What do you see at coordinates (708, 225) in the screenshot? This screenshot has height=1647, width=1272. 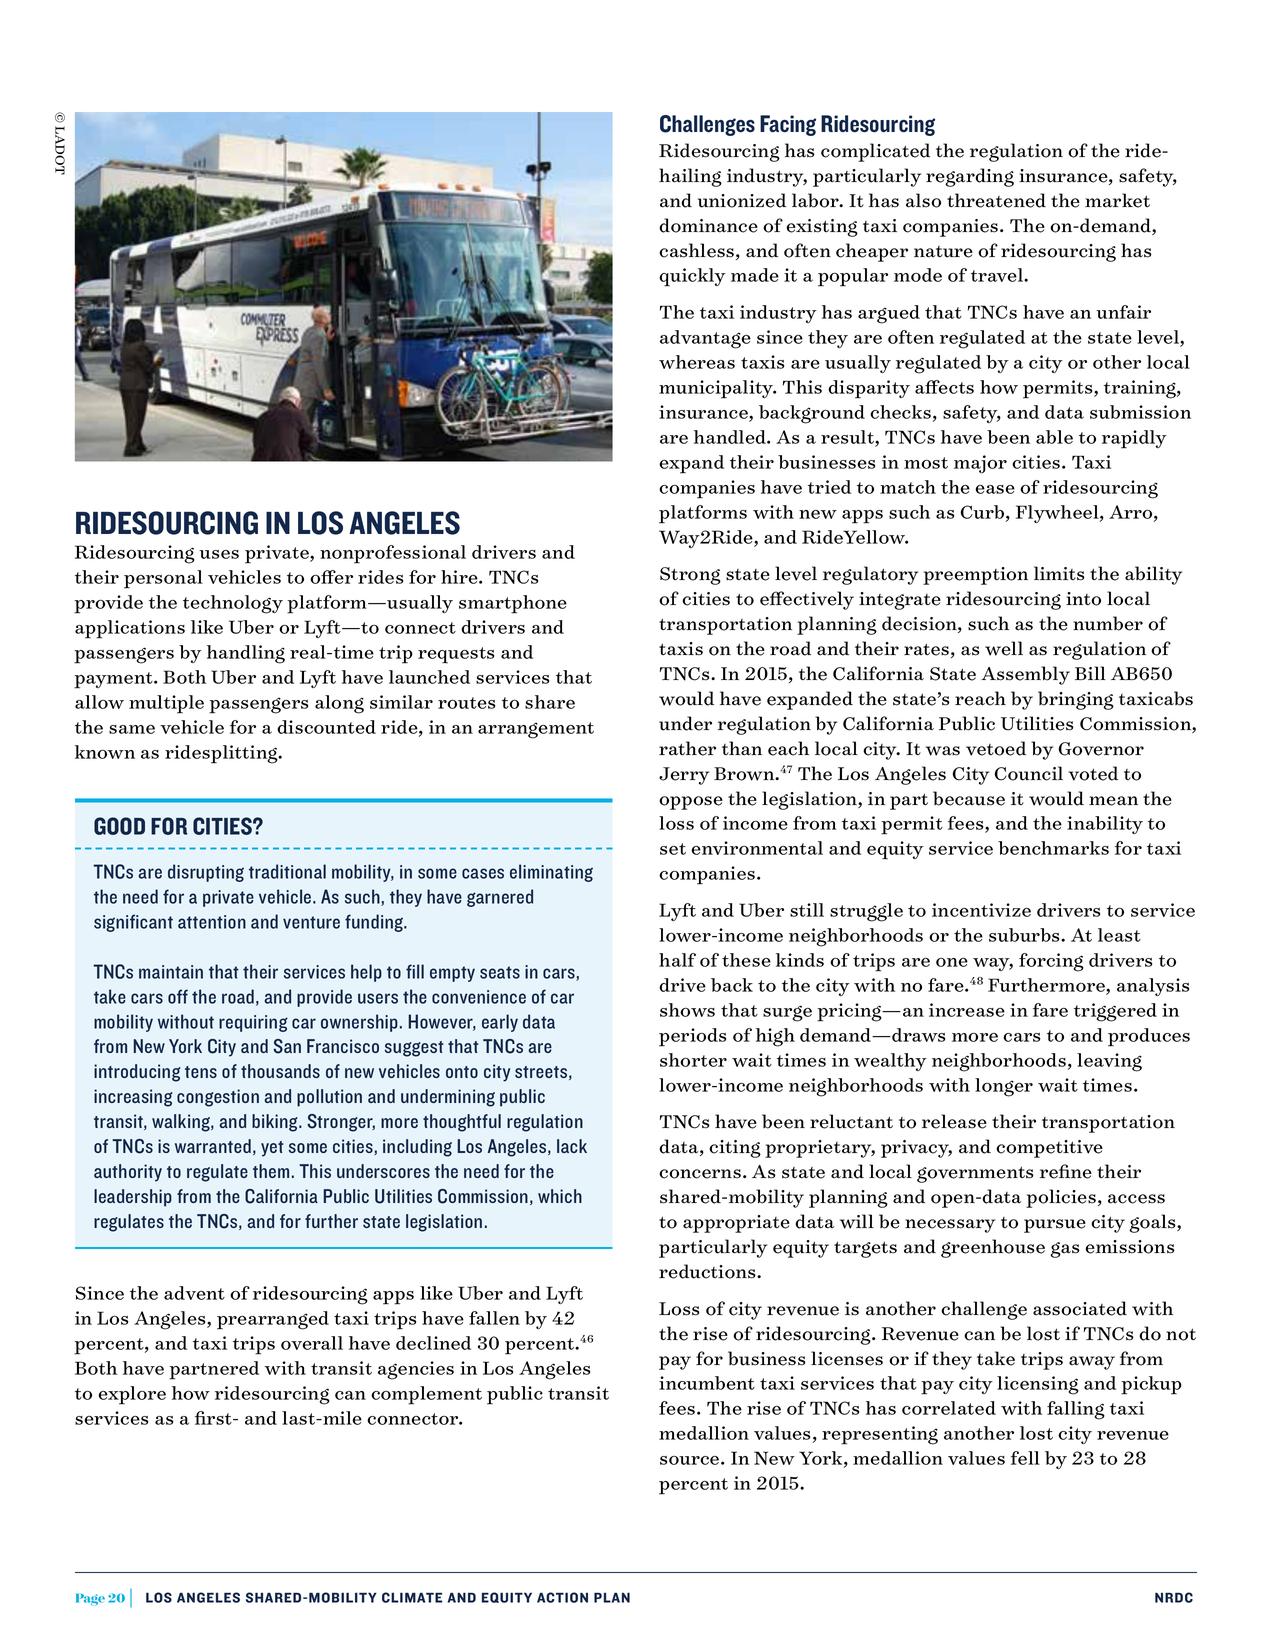 I see `dominance` at bounding box center [708, 225].
